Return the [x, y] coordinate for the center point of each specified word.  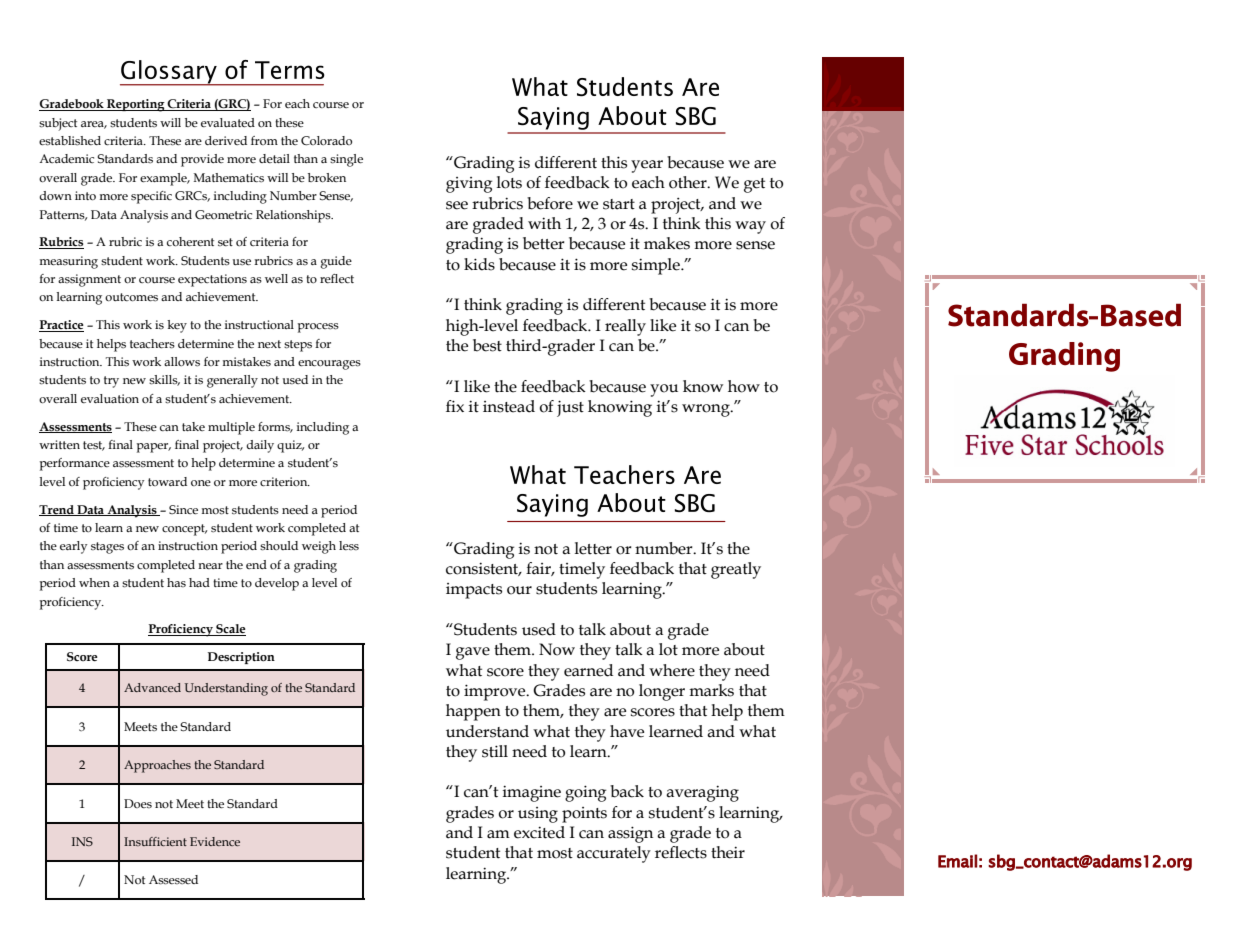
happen [473, 712]
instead [509, 406]
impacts [474, 591]
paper [154, 448]
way [750, 227]
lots [509, 182]
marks [711, 690]
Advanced [152, 687]
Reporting [136, 105]
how [744, 386]
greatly [736, 570]
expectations [212, 280]
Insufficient [155, 841]
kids [479, 264]
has [176, 582]
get [754, 185]
